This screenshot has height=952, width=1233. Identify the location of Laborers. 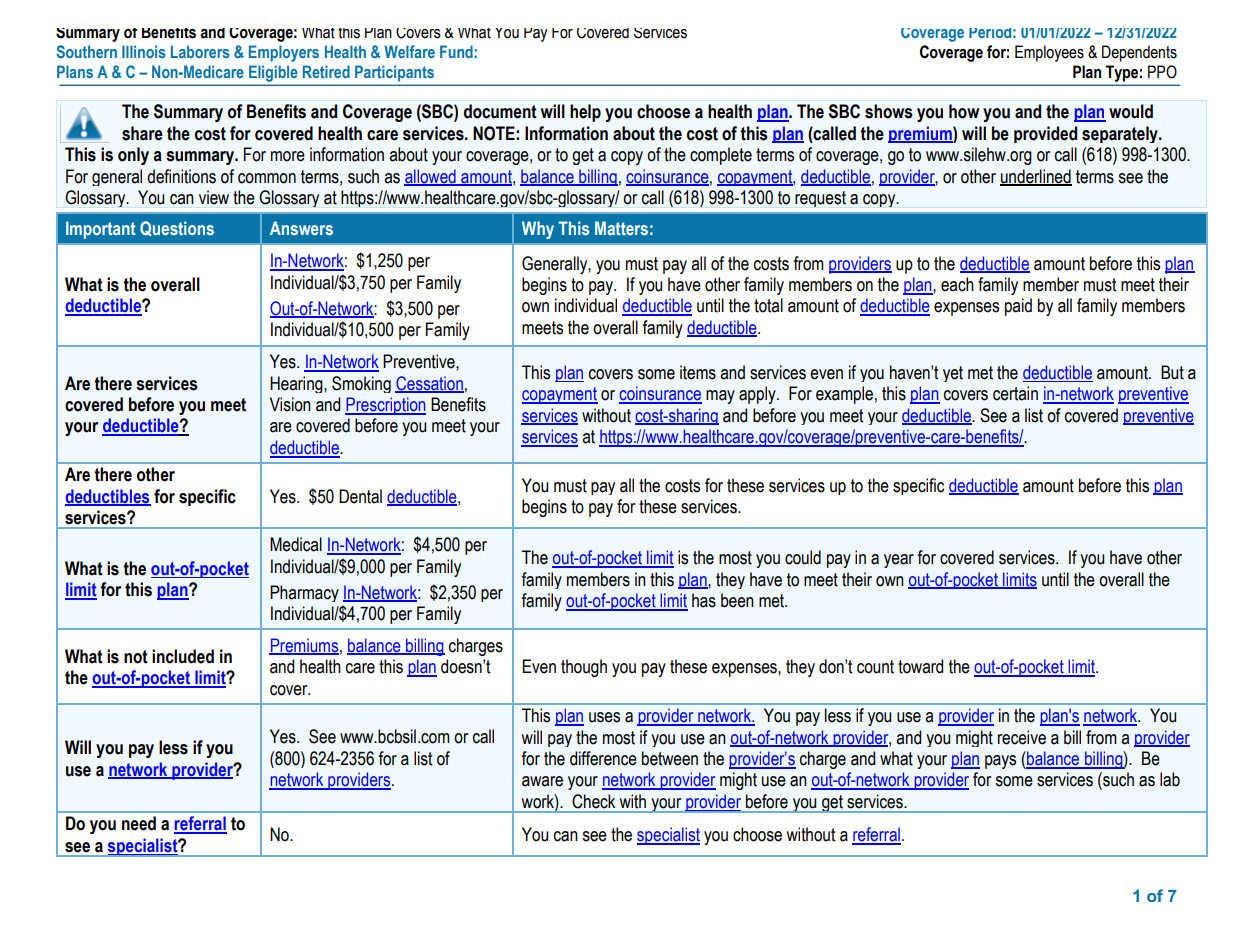
(200, 51).
